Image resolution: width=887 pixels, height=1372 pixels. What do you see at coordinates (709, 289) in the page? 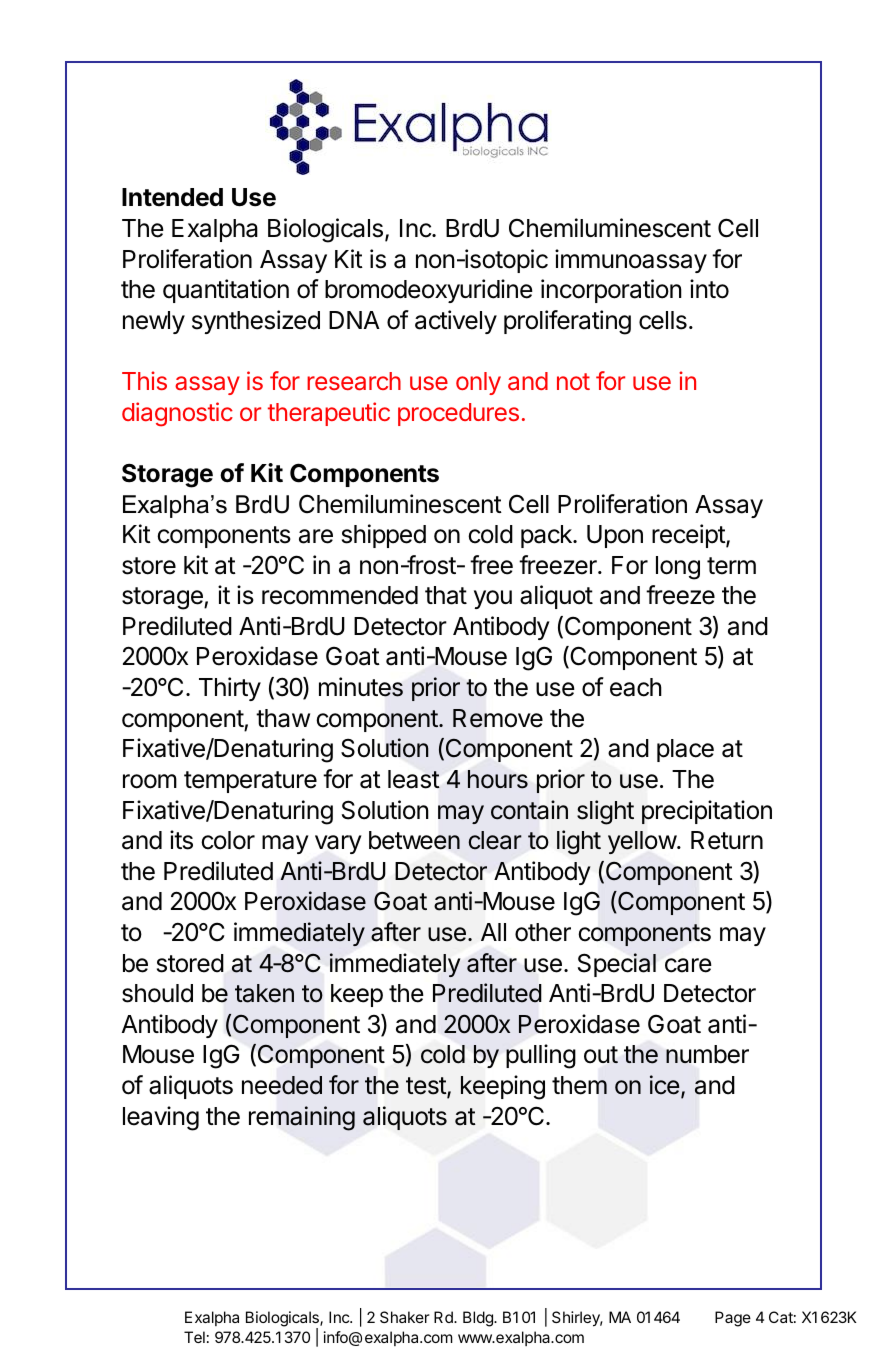
I see `into` at bounding box center [709, 289].
